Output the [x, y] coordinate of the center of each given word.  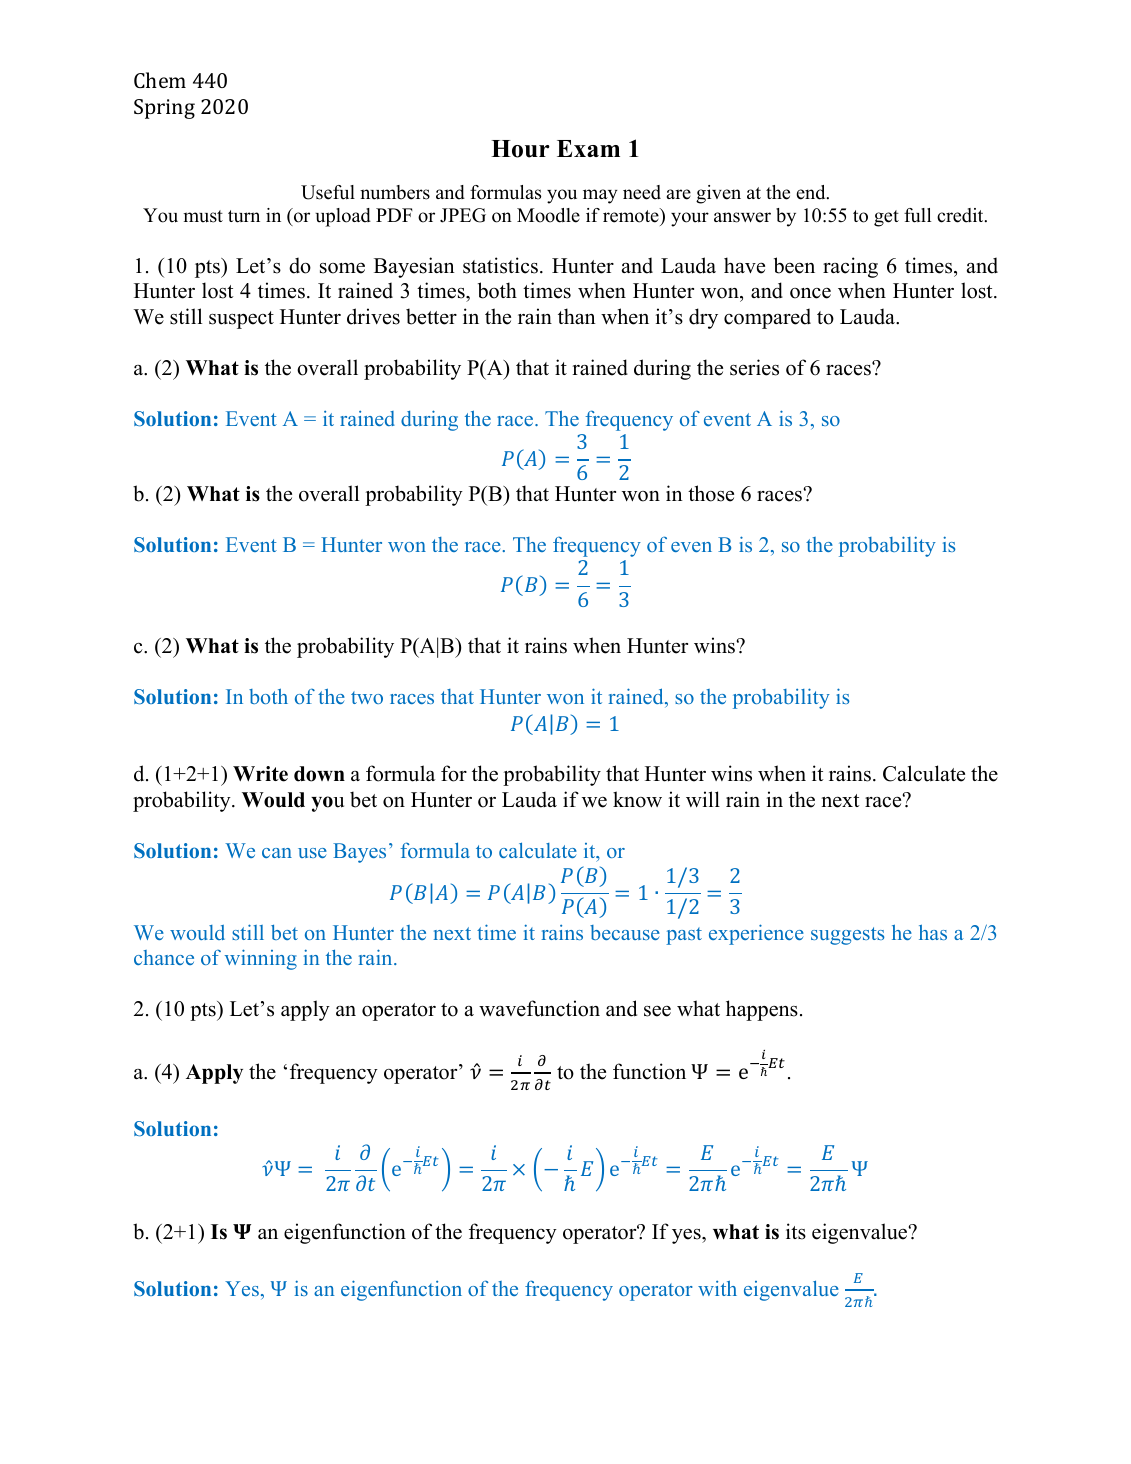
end [812, 192]
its [796, 1231]
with [717, 1288]
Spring [164, 109]
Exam [588, 148]
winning [261, 959]
